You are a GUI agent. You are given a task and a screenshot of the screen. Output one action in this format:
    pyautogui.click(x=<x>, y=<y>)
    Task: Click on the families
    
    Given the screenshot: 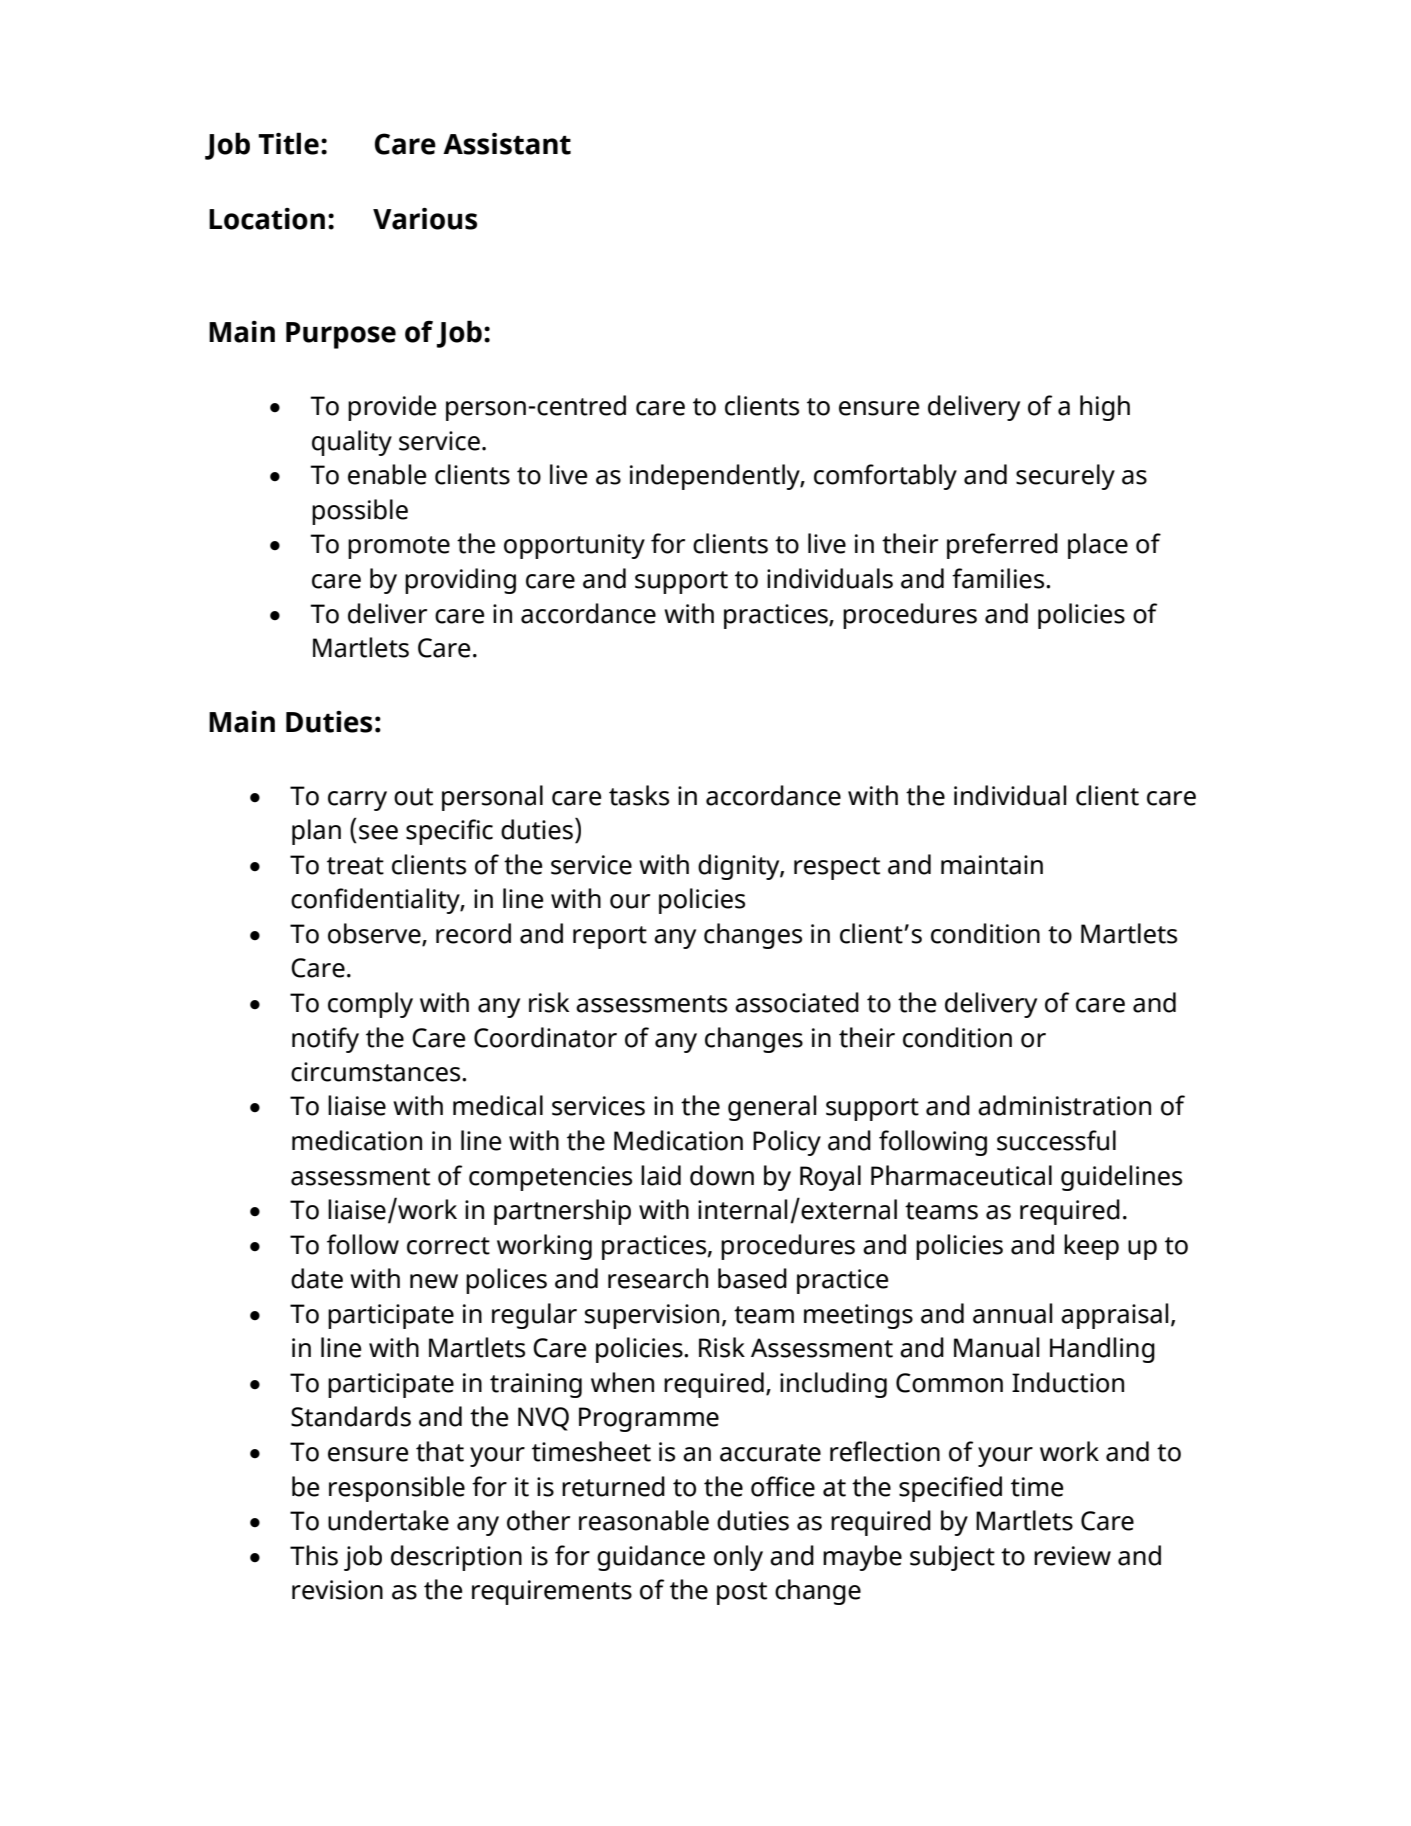 What is the action you would take?
    pyautogui.click(x=999, y=578)
